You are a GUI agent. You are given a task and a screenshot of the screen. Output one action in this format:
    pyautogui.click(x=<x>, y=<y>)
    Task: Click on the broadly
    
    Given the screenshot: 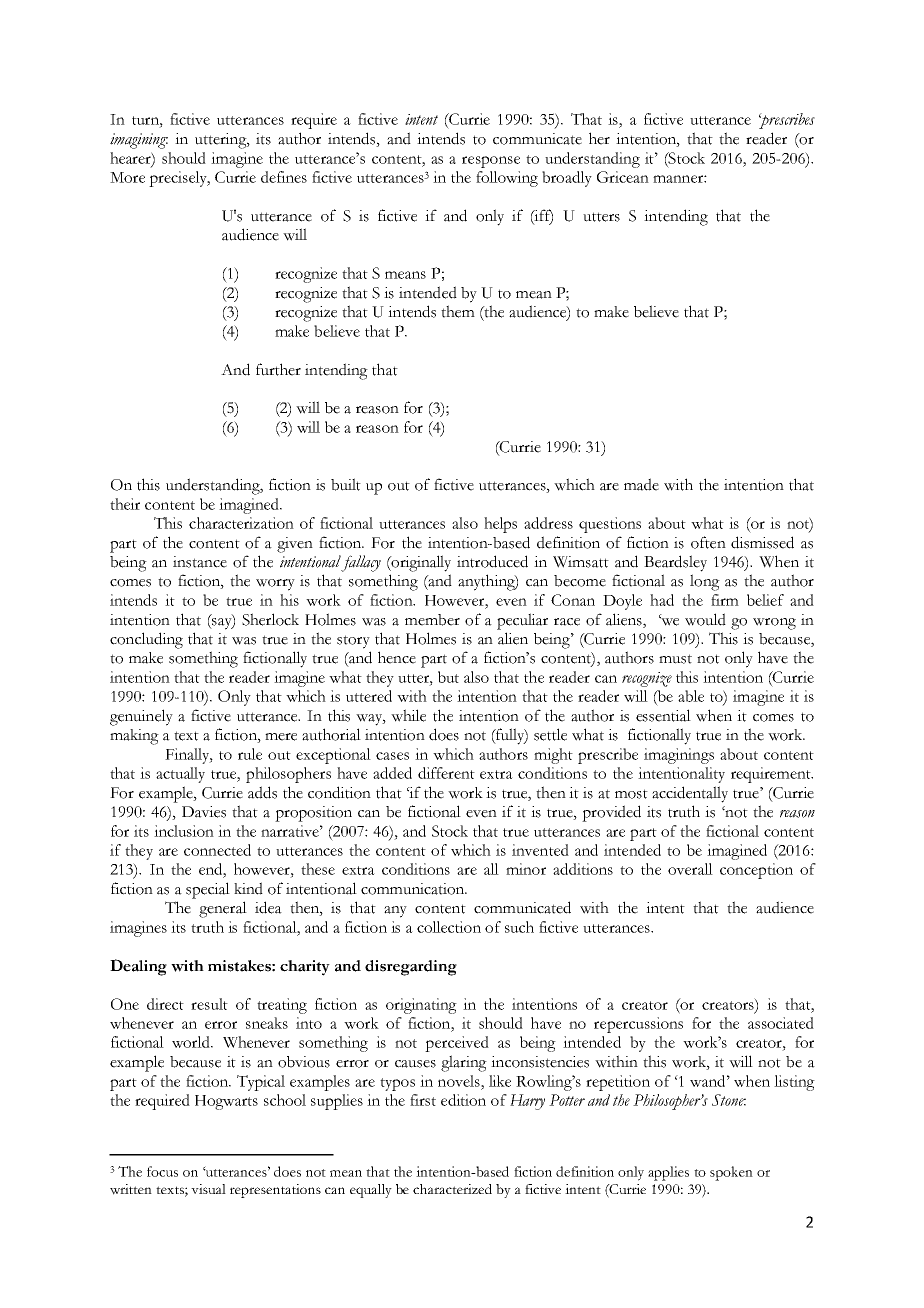 What is the action you would take?
    pyautogui.click(x=567, y=179)
